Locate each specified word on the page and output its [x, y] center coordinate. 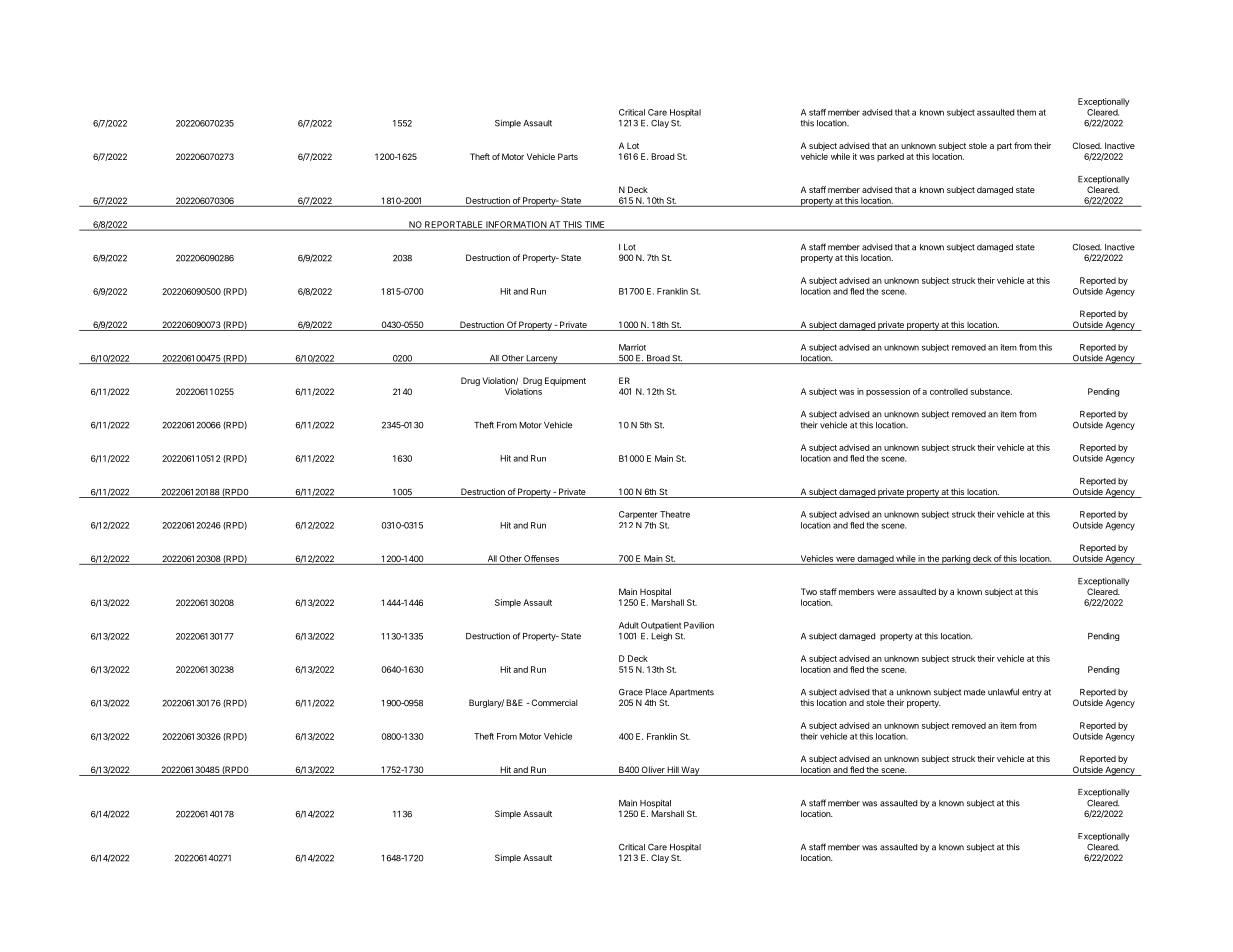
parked [890, 157]
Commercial [553, 702]
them [1026, 112]
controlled [949, 391]
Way [690, 771]
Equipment [565, 381]
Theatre [675, 514]
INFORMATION [516, 225]
